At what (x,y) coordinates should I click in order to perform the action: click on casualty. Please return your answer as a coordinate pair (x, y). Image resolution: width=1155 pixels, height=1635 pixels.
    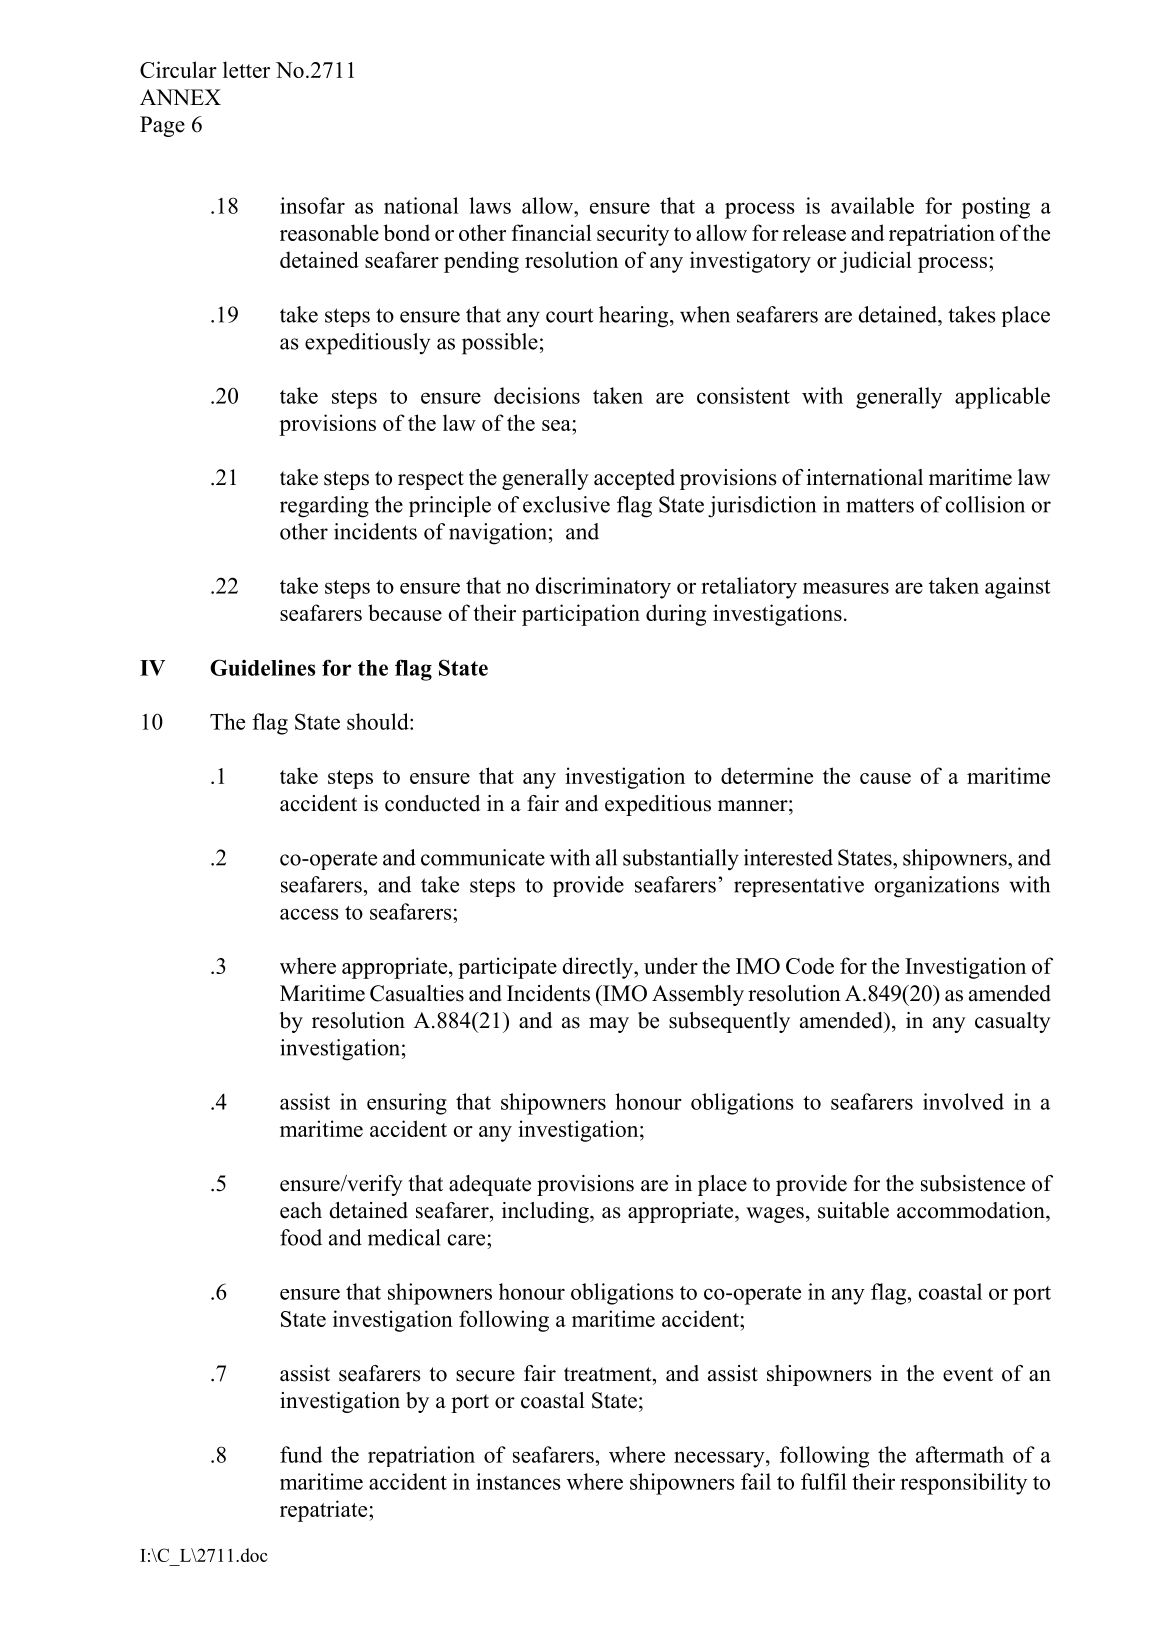
    Looking at the image, I should click on (1013, 1022).
